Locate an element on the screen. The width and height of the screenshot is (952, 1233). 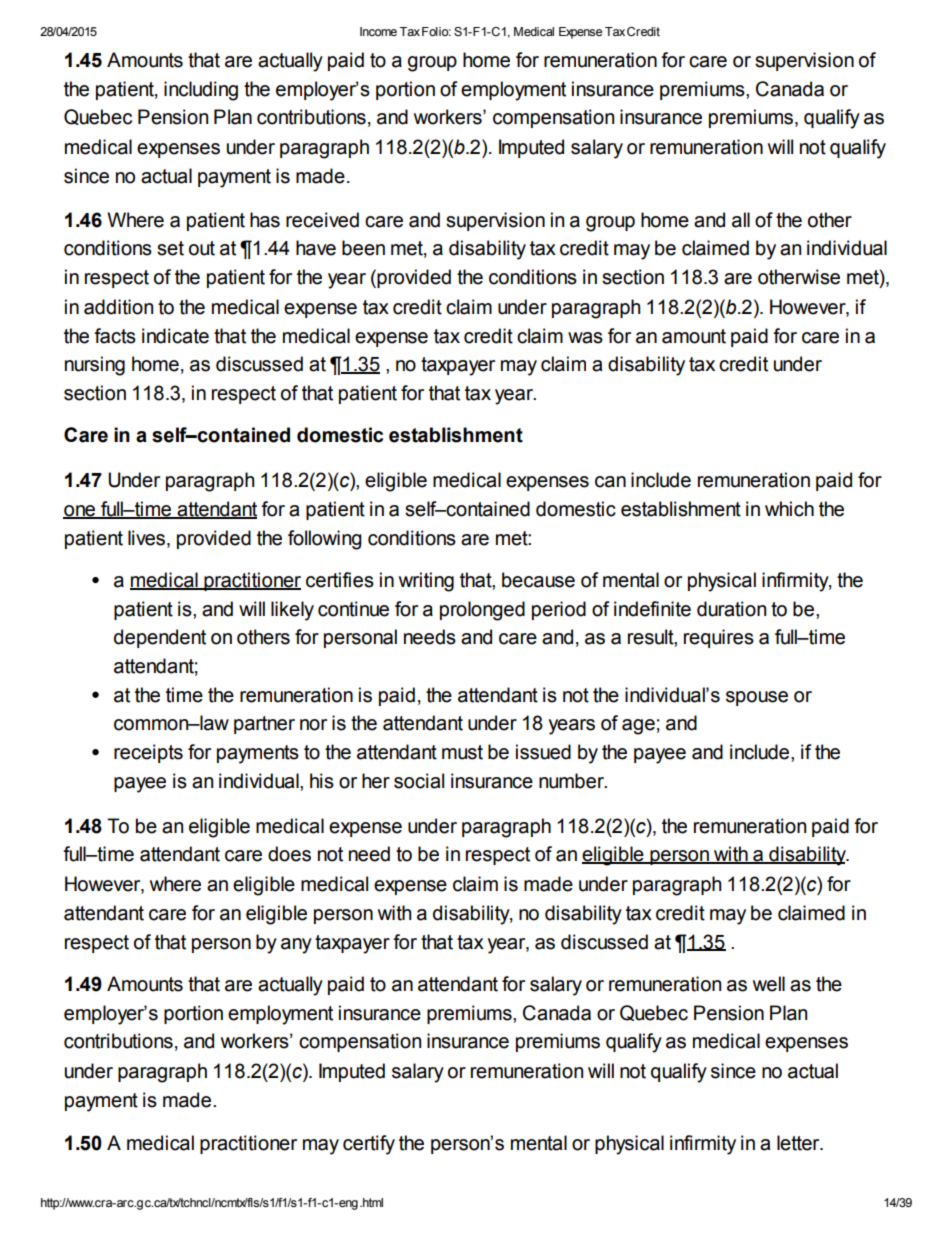
writing is located at coordinates (426, 582).
